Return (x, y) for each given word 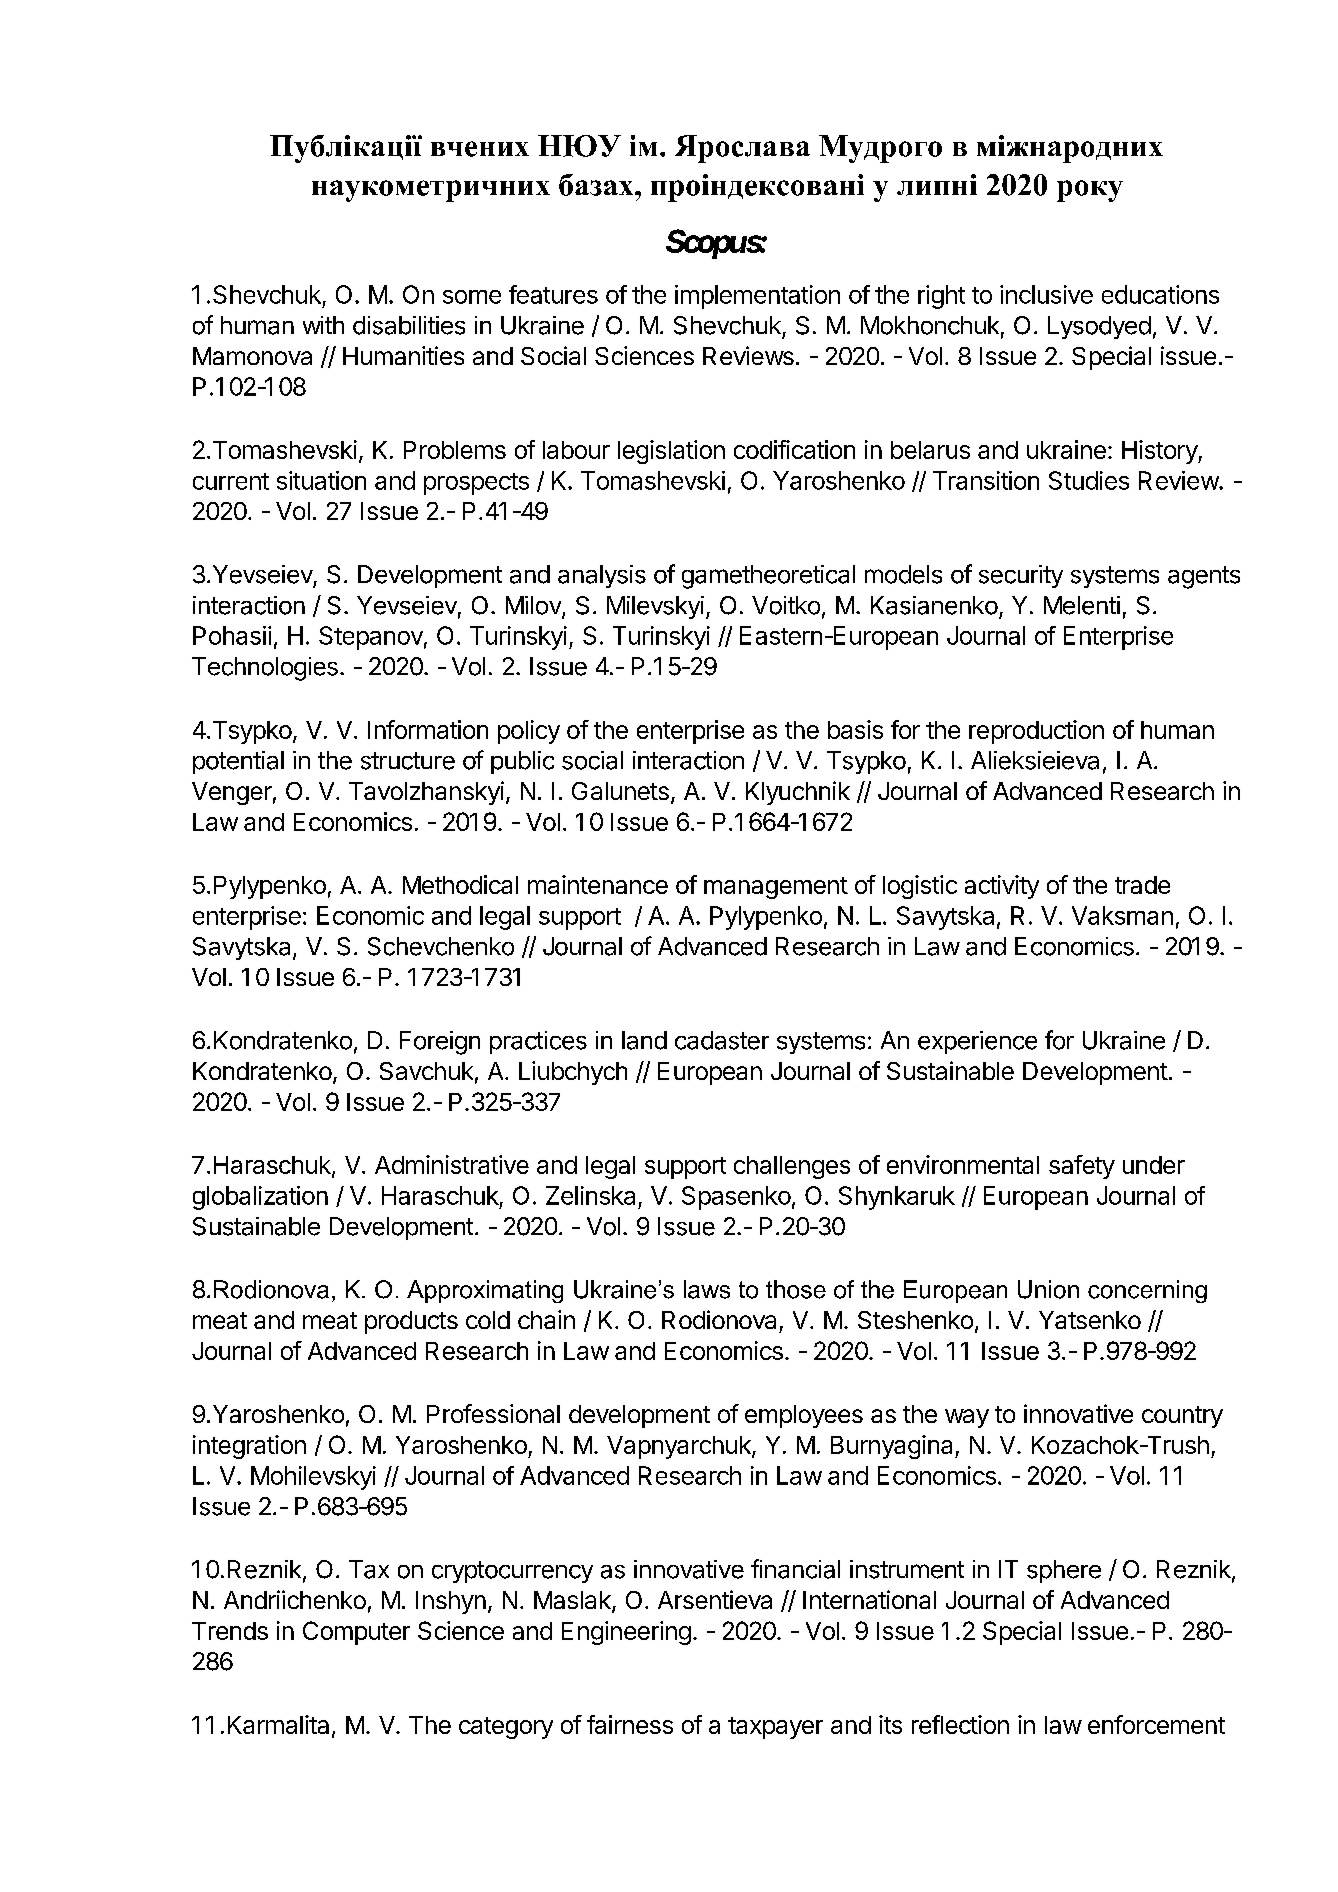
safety (1082, 1167)
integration (249, 1447)
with (323, 325)
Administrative (452, 1164)
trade (1142, 885)
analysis (602, 576)
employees (804, 1416)
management (776, 888)
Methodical (460, 884)
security (1021, 576)
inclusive (1046, 294)
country (1182, 1417)
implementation (757, 297)
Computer (356, 1633)
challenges (792, 1167)
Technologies (265, 669)
